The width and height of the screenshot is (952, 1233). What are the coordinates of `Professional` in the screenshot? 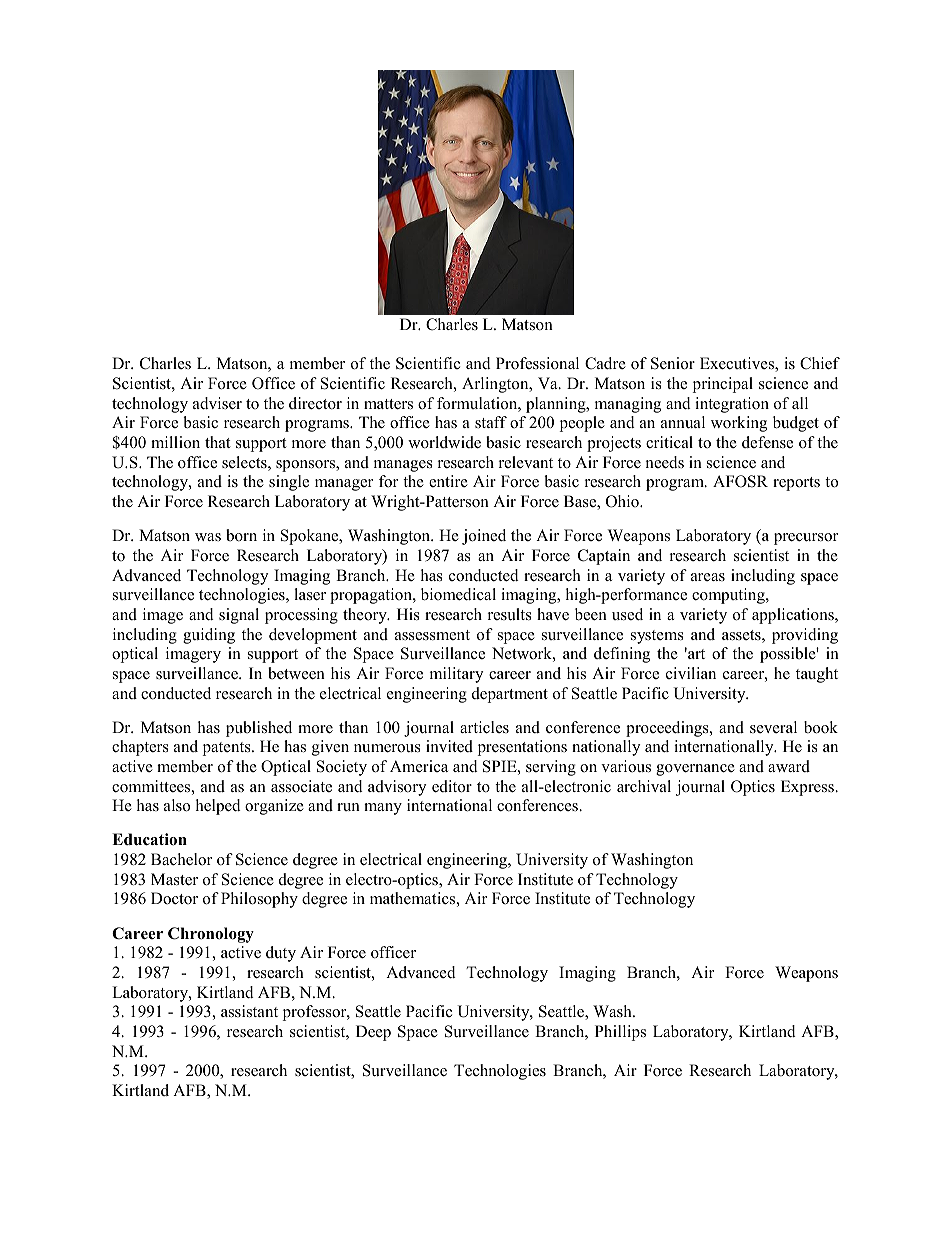 It's located at (537, 363).
